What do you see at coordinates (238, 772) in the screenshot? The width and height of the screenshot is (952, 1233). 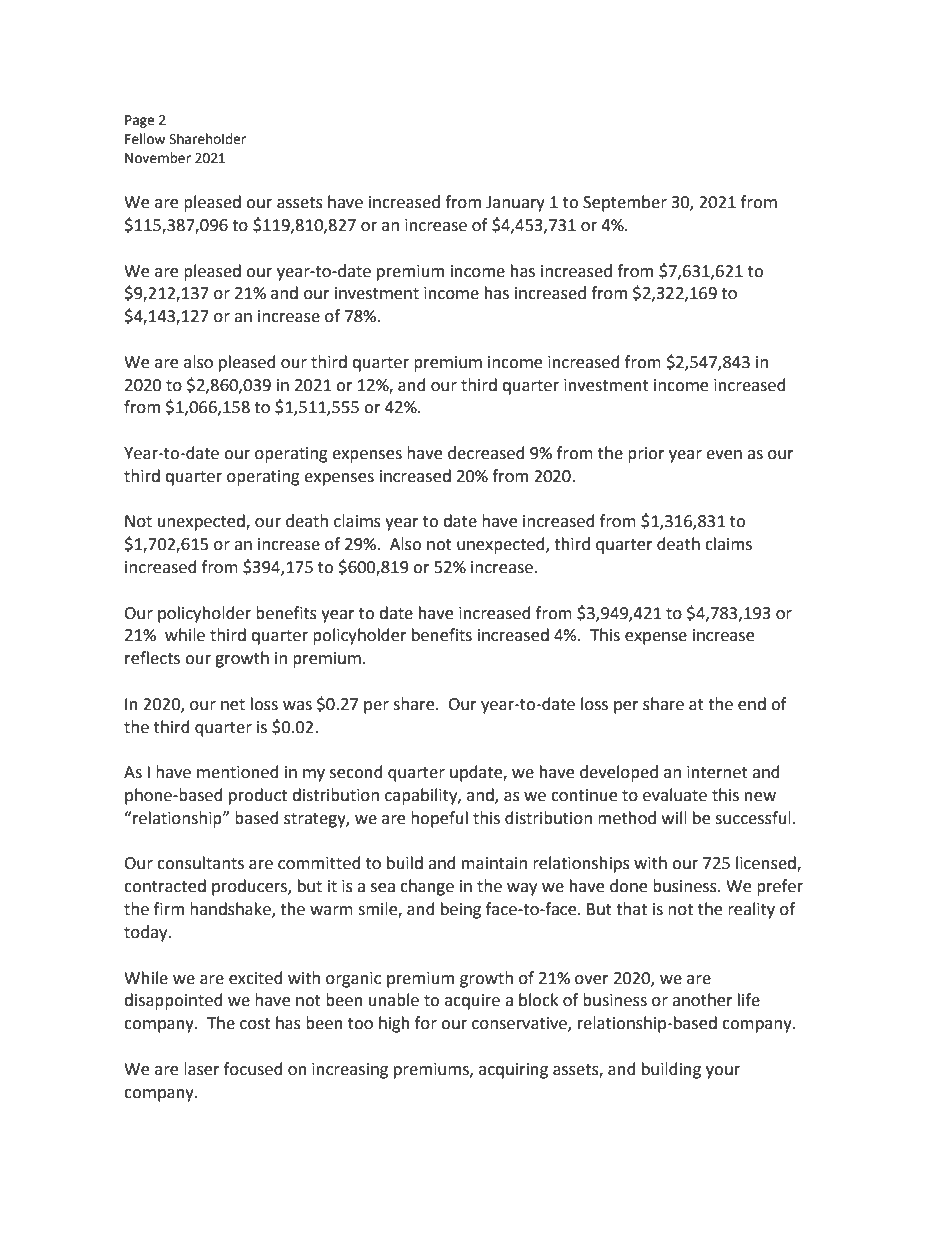 I see `mentioned` at bounding box center [238, 772].
